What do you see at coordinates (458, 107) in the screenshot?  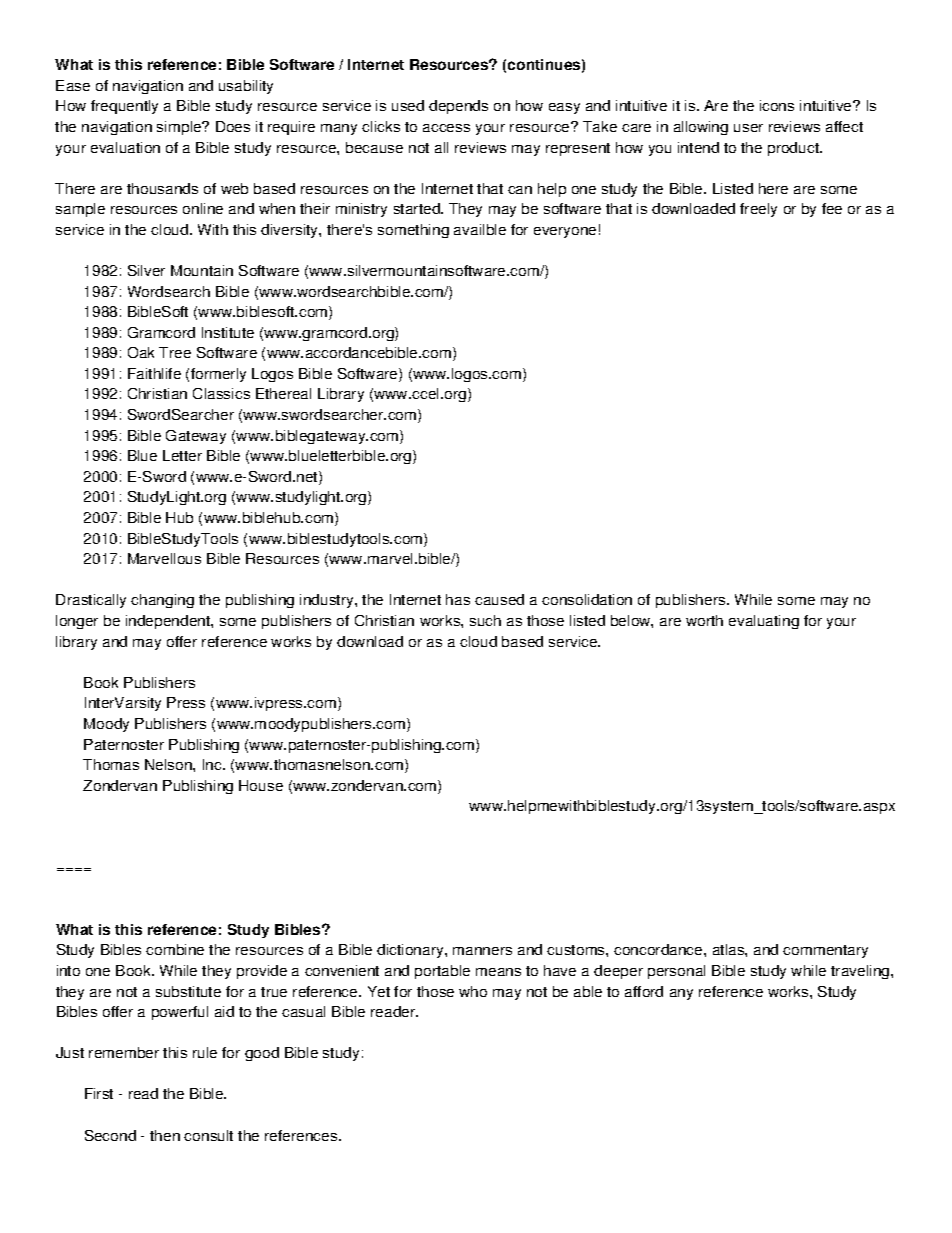 I see `depends` at bounding box center [458, 107].
